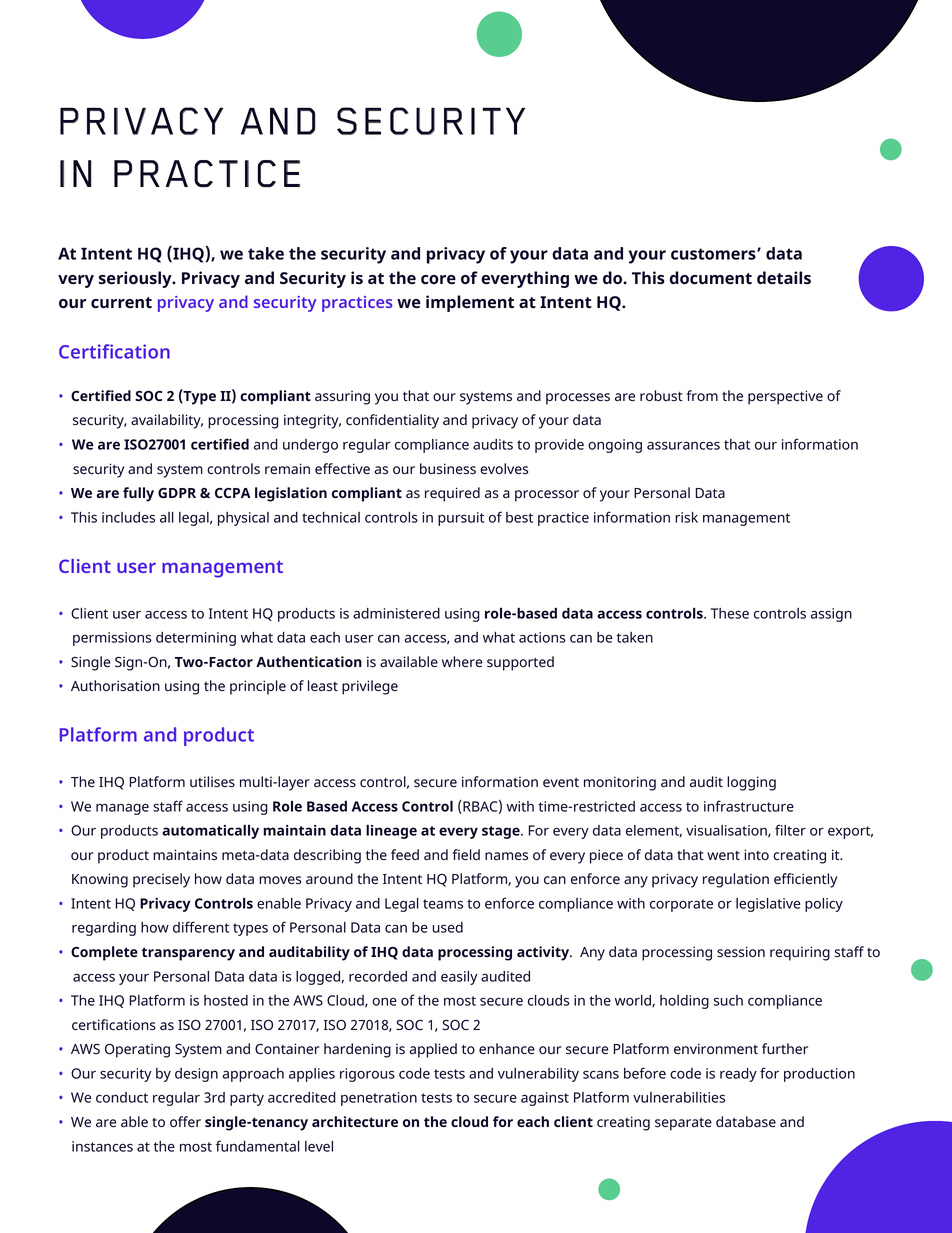  I want to click on legislative, so click(768, 905).
